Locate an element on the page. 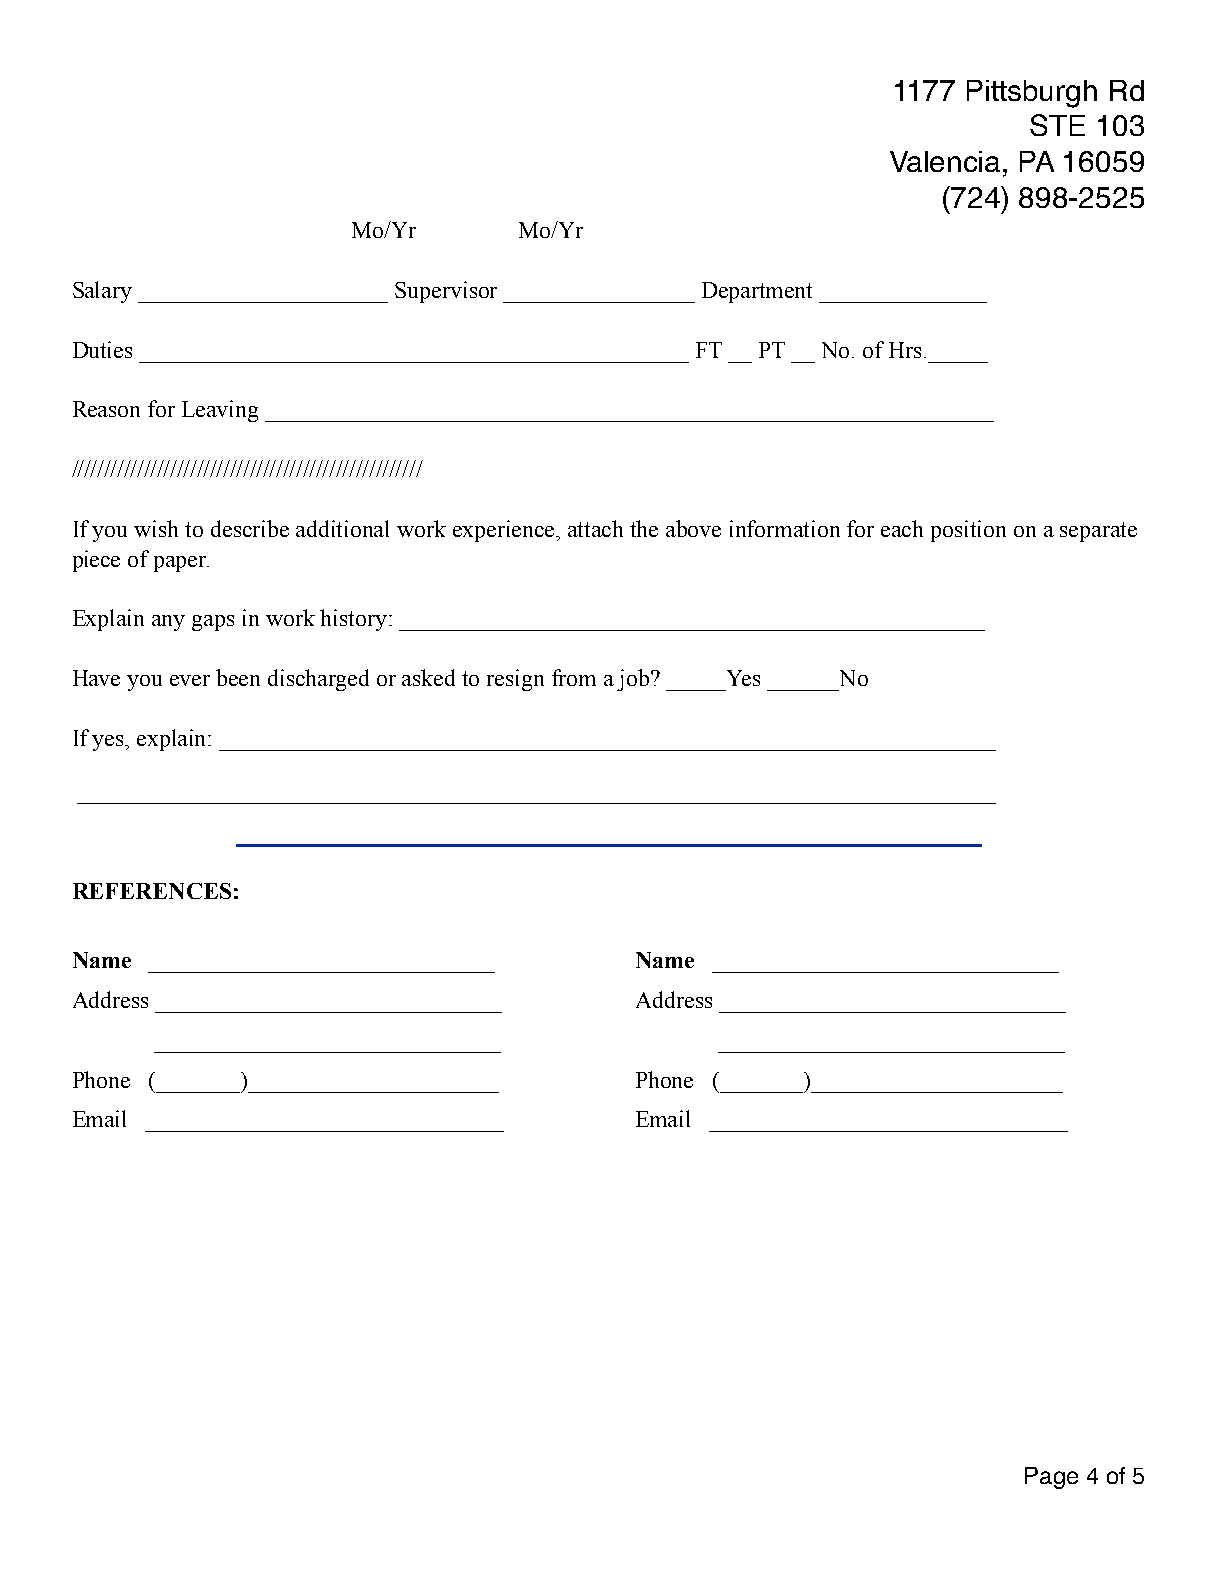 The height and width of the page is (1575, 1217). ever is located at coordinates (190, 680).
